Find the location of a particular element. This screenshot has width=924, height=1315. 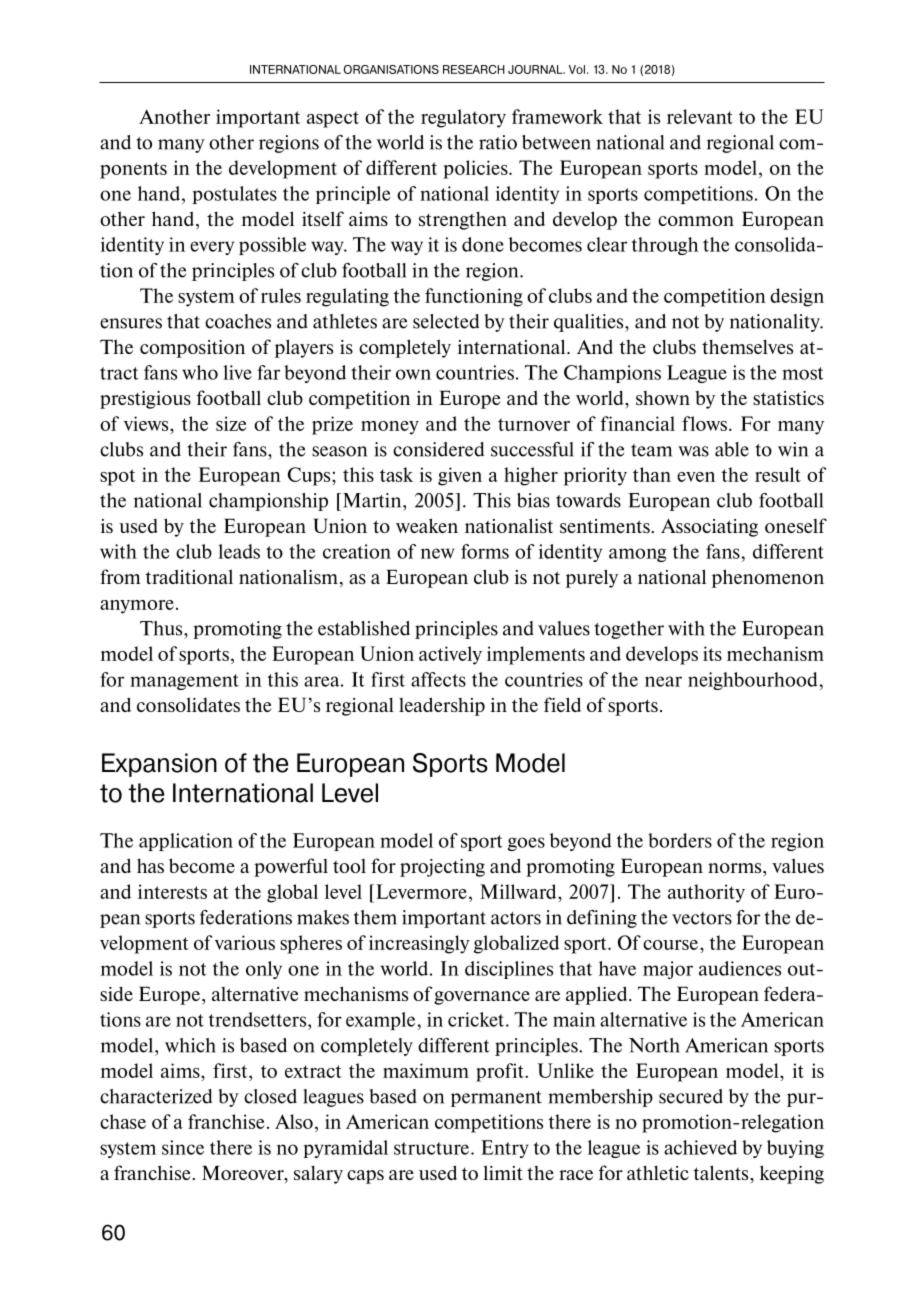

relevant is located at coordinates (700, 116).
